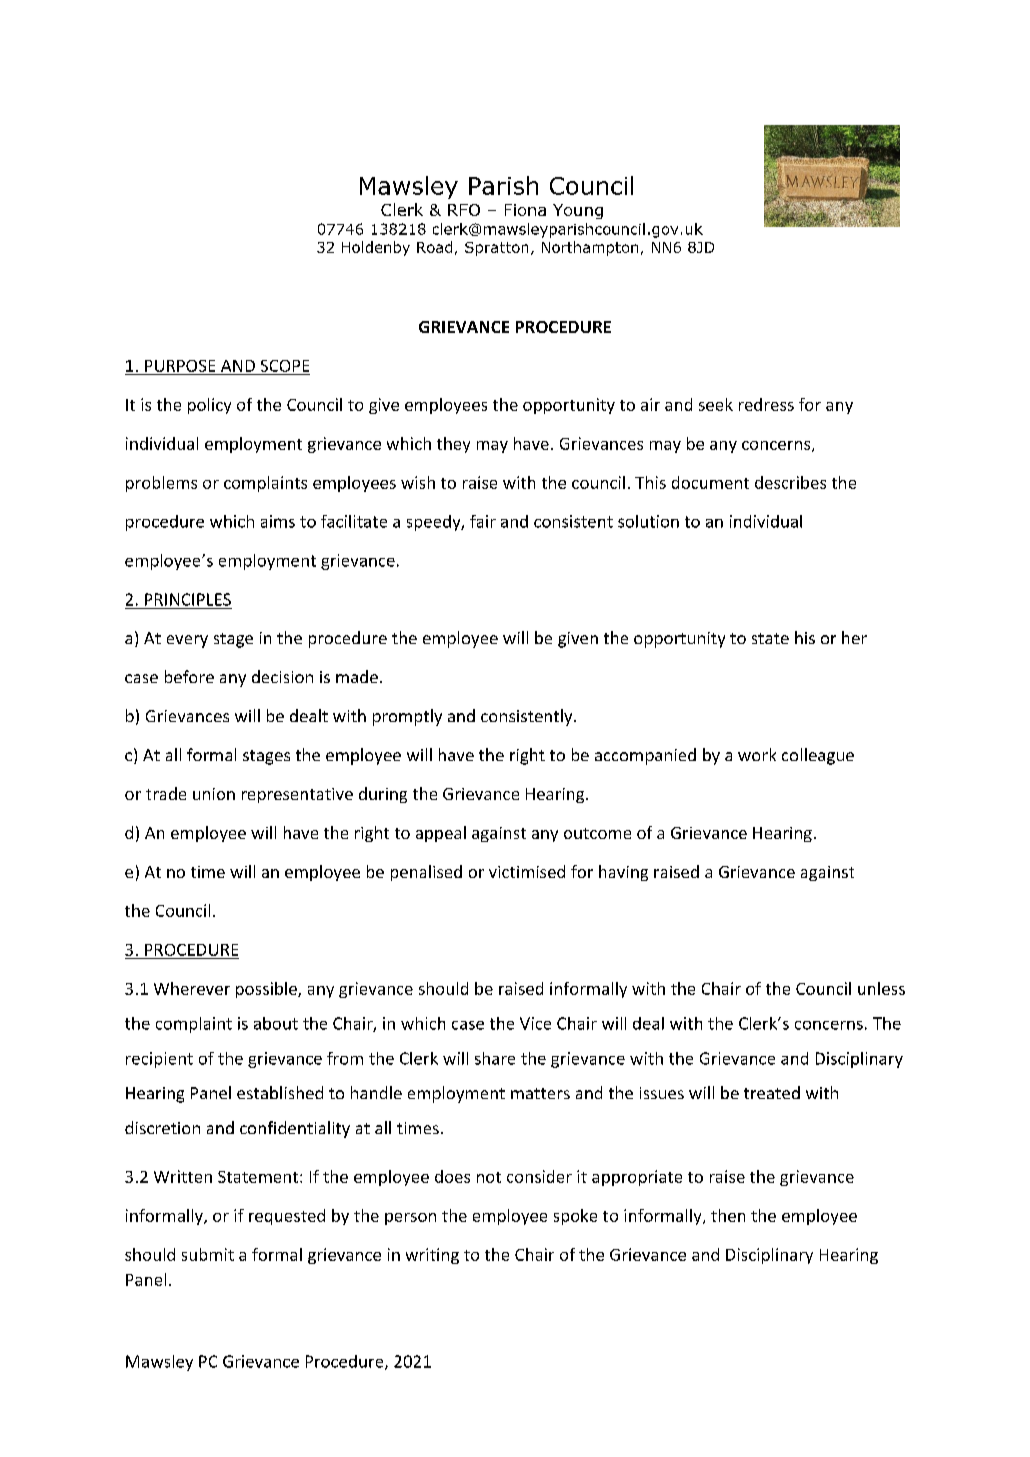 This screenshot has width=1030, height=1457. What do you see at coordinates (590, 248) in the screenshot?
I see `Northampton` at bounding box center [590, 248].
